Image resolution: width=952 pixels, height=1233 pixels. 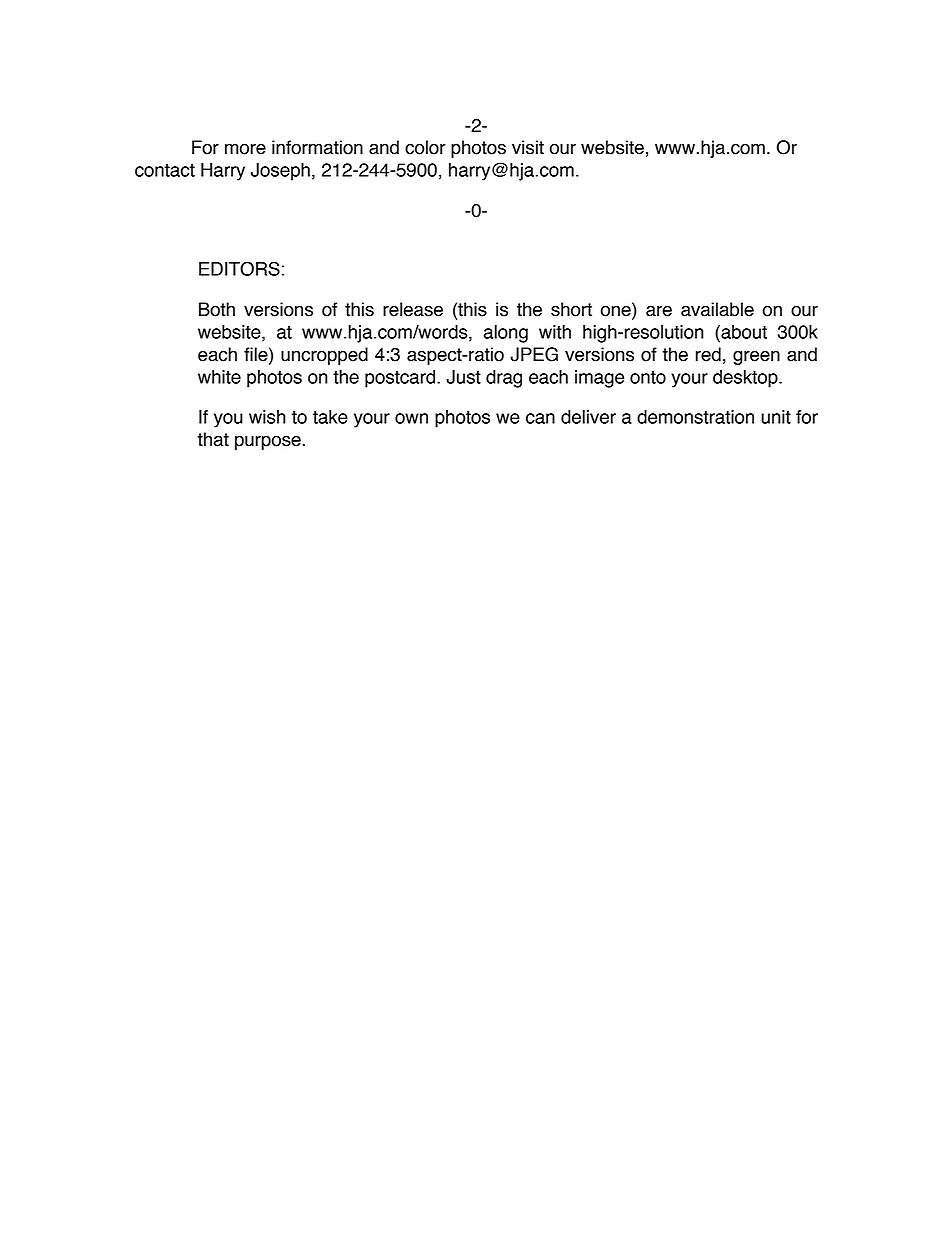 What do you see at coordinates (776, 417) in the page?
I see `unit` at bounding box center [776, 417].
